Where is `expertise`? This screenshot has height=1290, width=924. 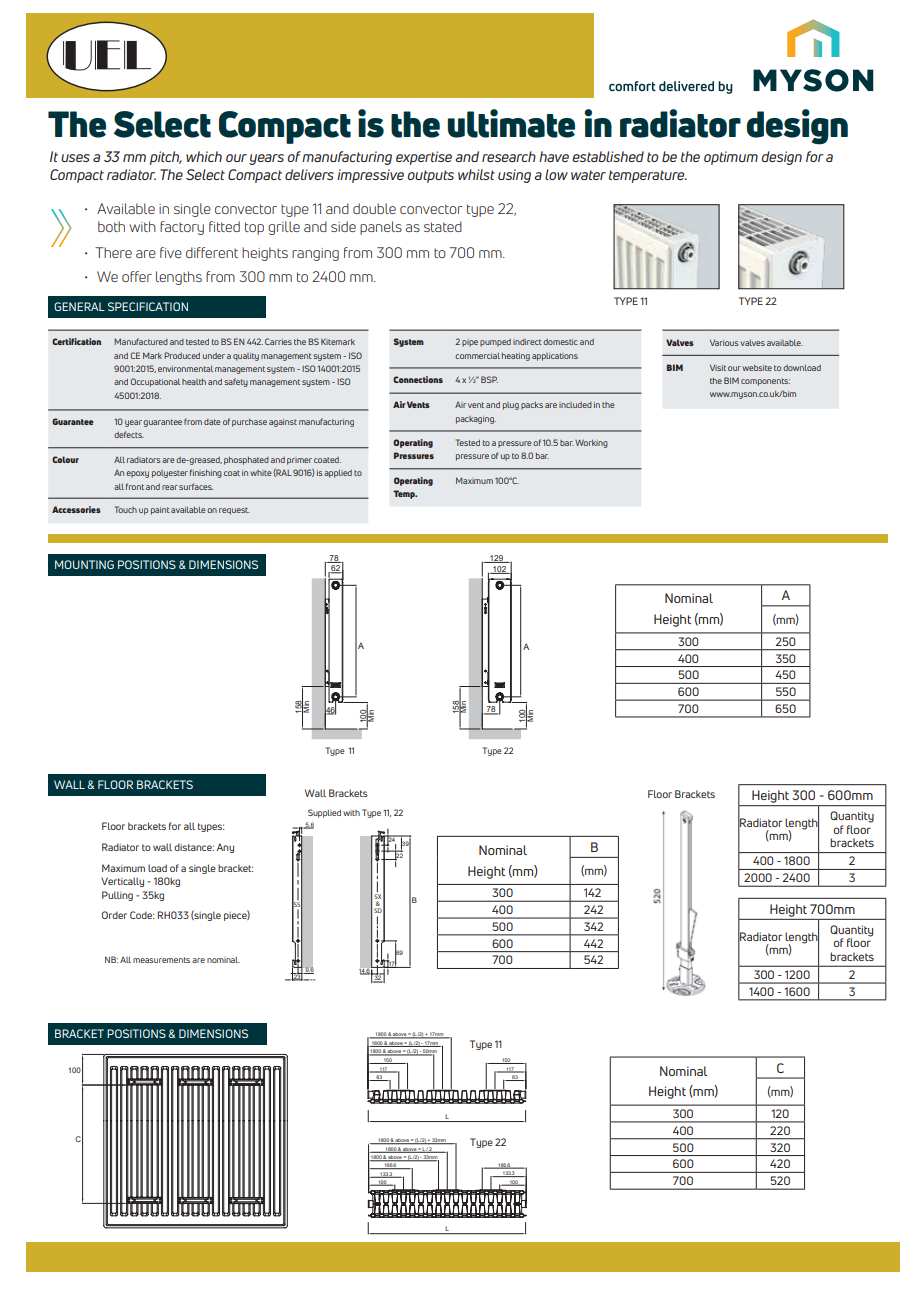 expertise is located at coordinates (424, 158).
